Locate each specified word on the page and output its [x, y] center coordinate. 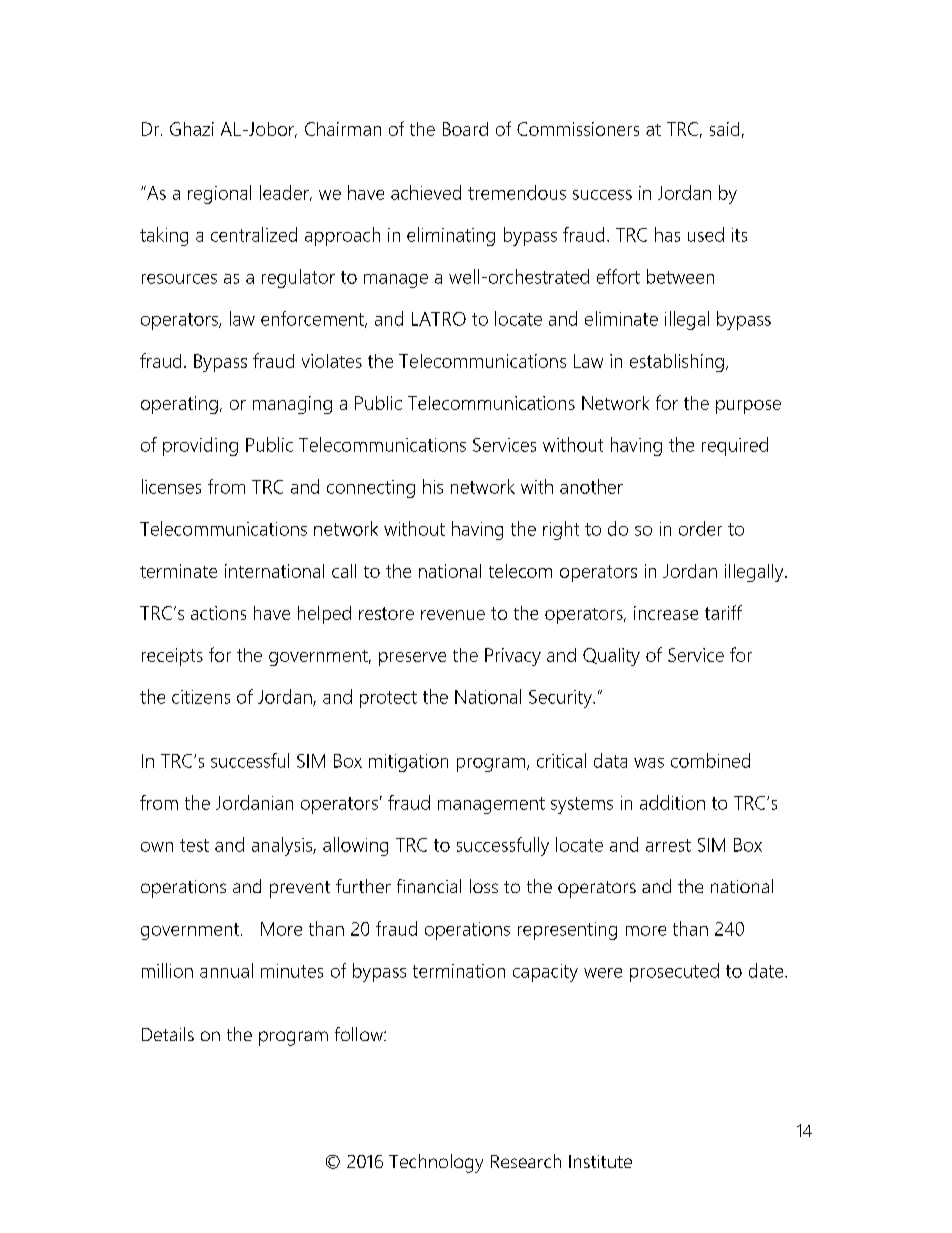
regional [219, 194]
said [724, 129]
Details [168, 1034]
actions [218, 613]
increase [666, 613]
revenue [453, 615]
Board [465, 129]
